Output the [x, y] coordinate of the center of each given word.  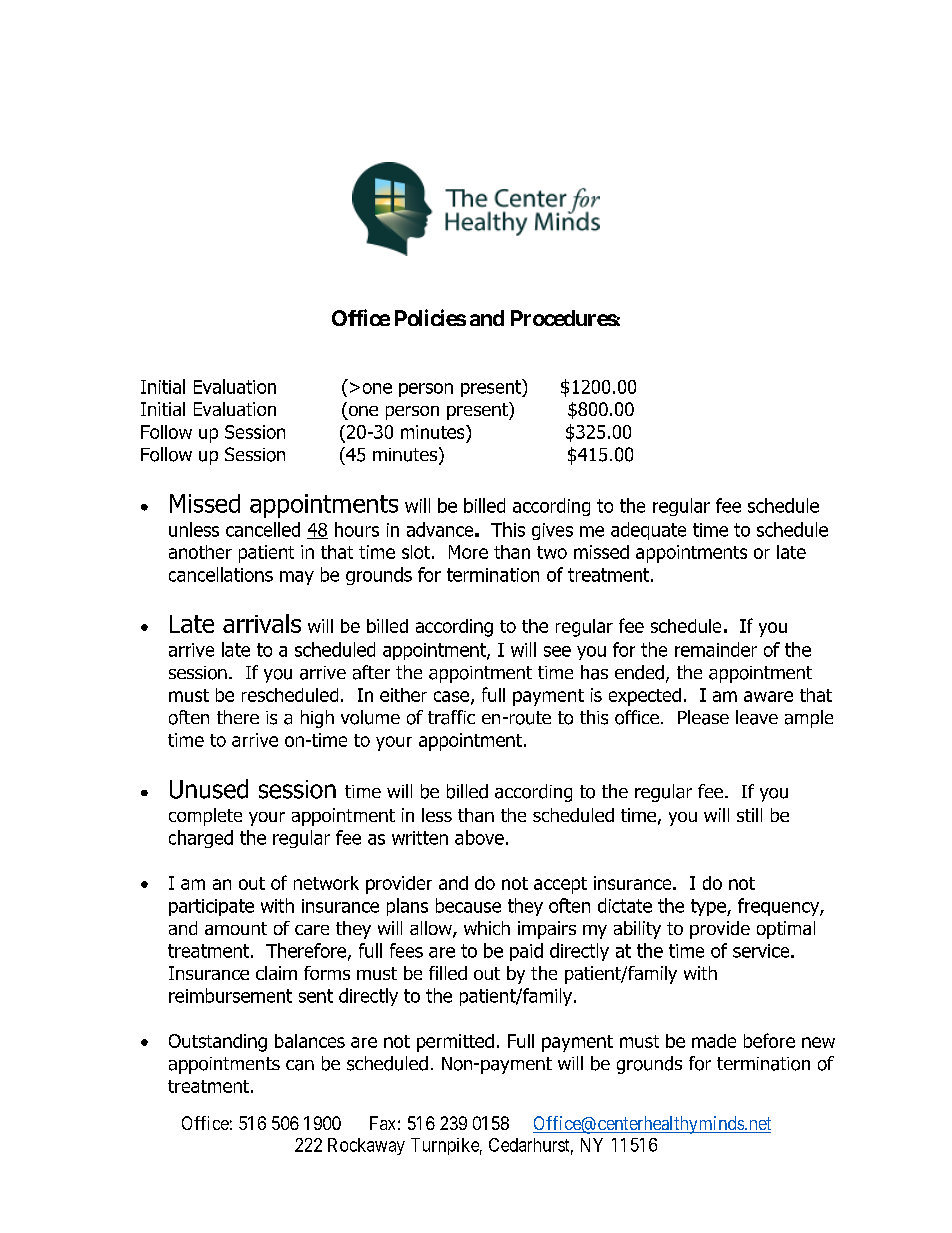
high [317, 719]
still [749, 815]
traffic [451, 717]
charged [201, 839]
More [468, 552]
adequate [648, 531]
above [479, 837]
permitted [455, 1043]
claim [276, 973]
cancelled [263, 529]
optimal [786, 930]
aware [768, 696]
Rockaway [366, 1146]
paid [526, 952]
